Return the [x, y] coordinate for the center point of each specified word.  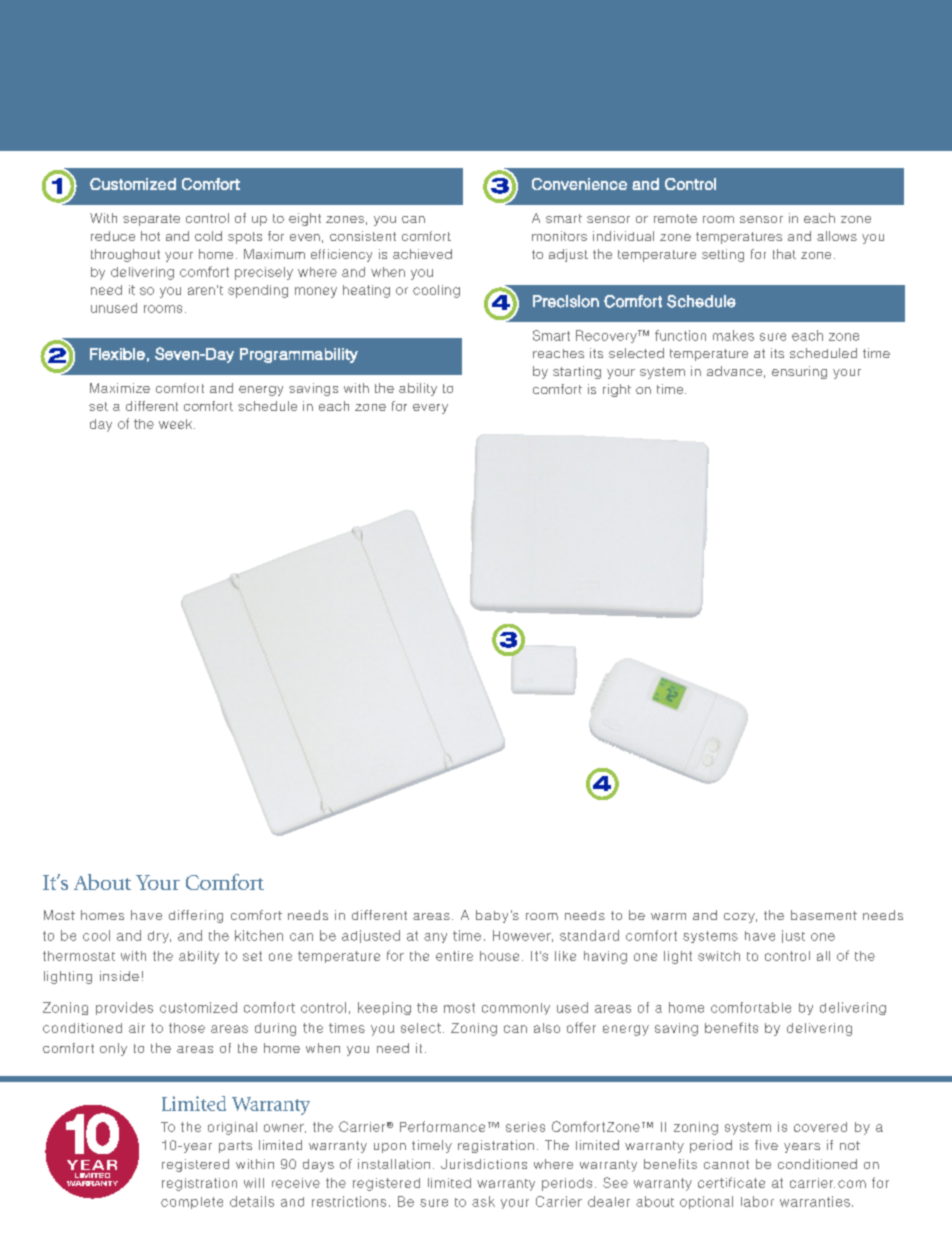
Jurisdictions [484, 1164]
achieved [422, 254]
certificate [731, 1182]
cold [208, 236]
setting [723, 255]
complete [192, 1203]
